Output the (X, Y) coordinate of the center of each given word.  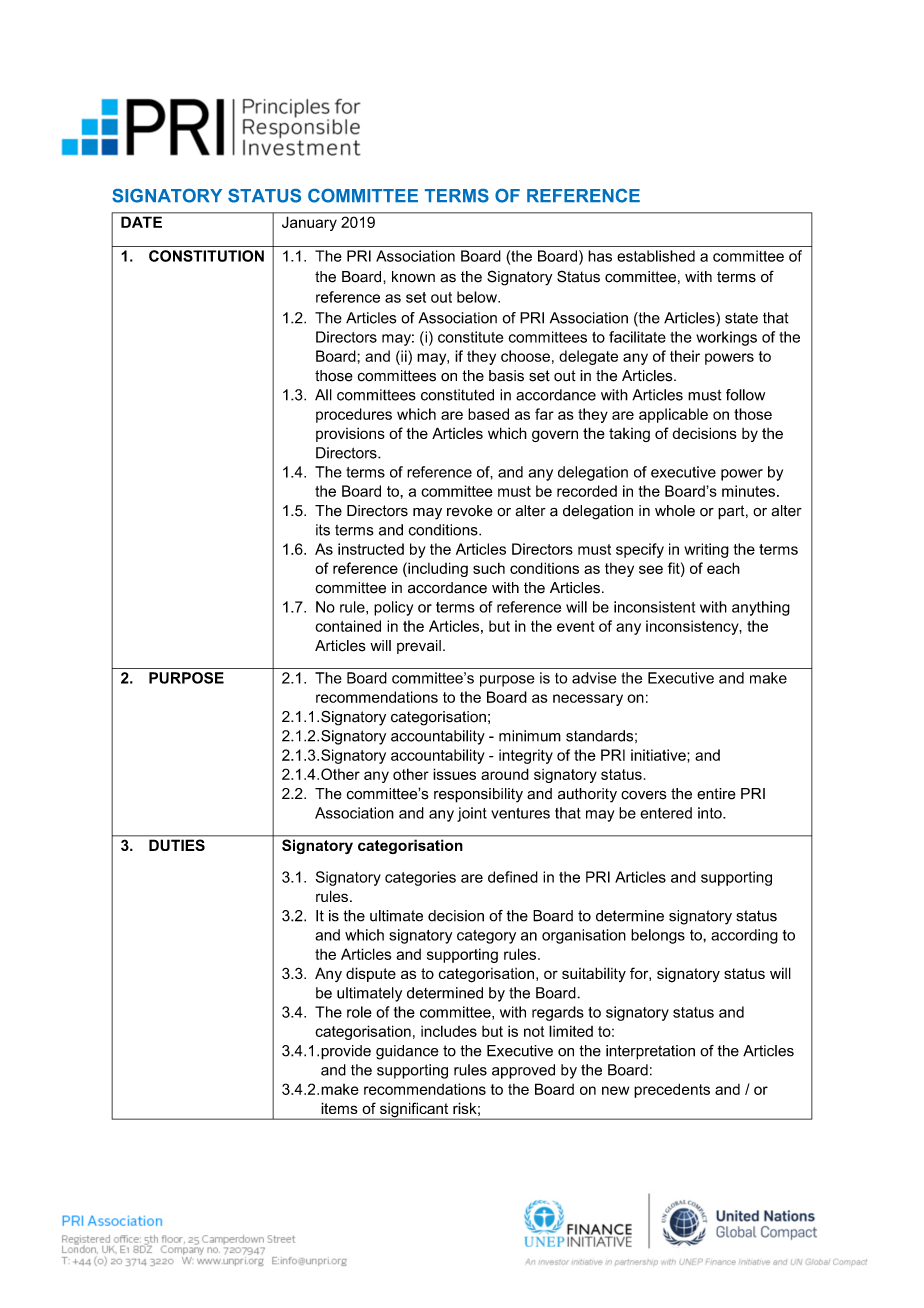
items (339, 1108)
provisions (350, 434)
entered (666, 813)
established (656, 256)
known (413, 277)
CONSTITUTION (206, 256)
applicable (673, 415)
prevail (419, 647)
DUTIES (177, 845)
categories (420, 878)
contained (348, 626)
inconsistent (654, 607)
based (488, 414)
